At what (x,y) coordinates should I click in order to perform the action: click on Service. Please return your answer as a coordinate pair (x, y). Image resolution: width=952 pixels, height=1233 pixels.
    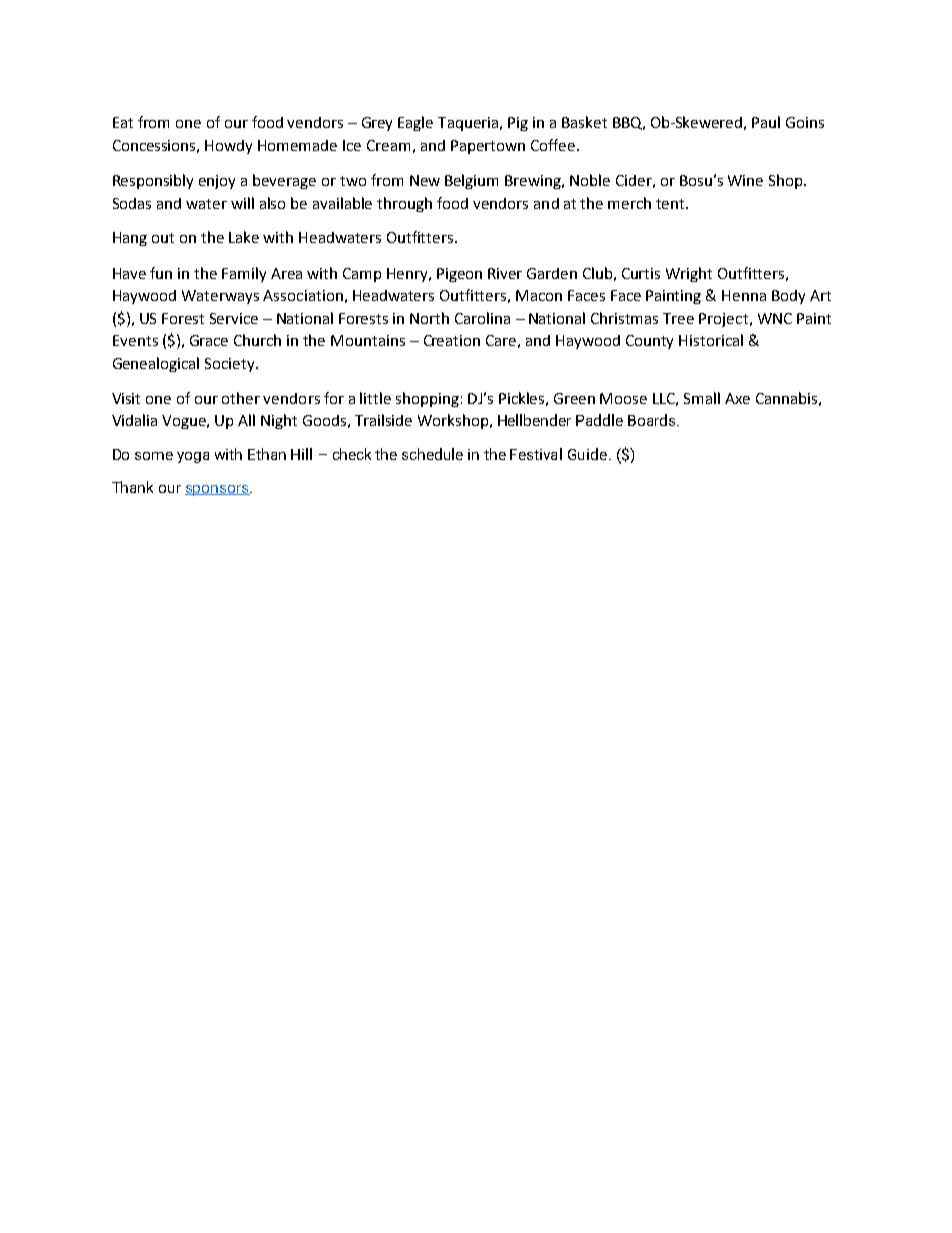
    Looking at the image, I should click on (234, 318).
